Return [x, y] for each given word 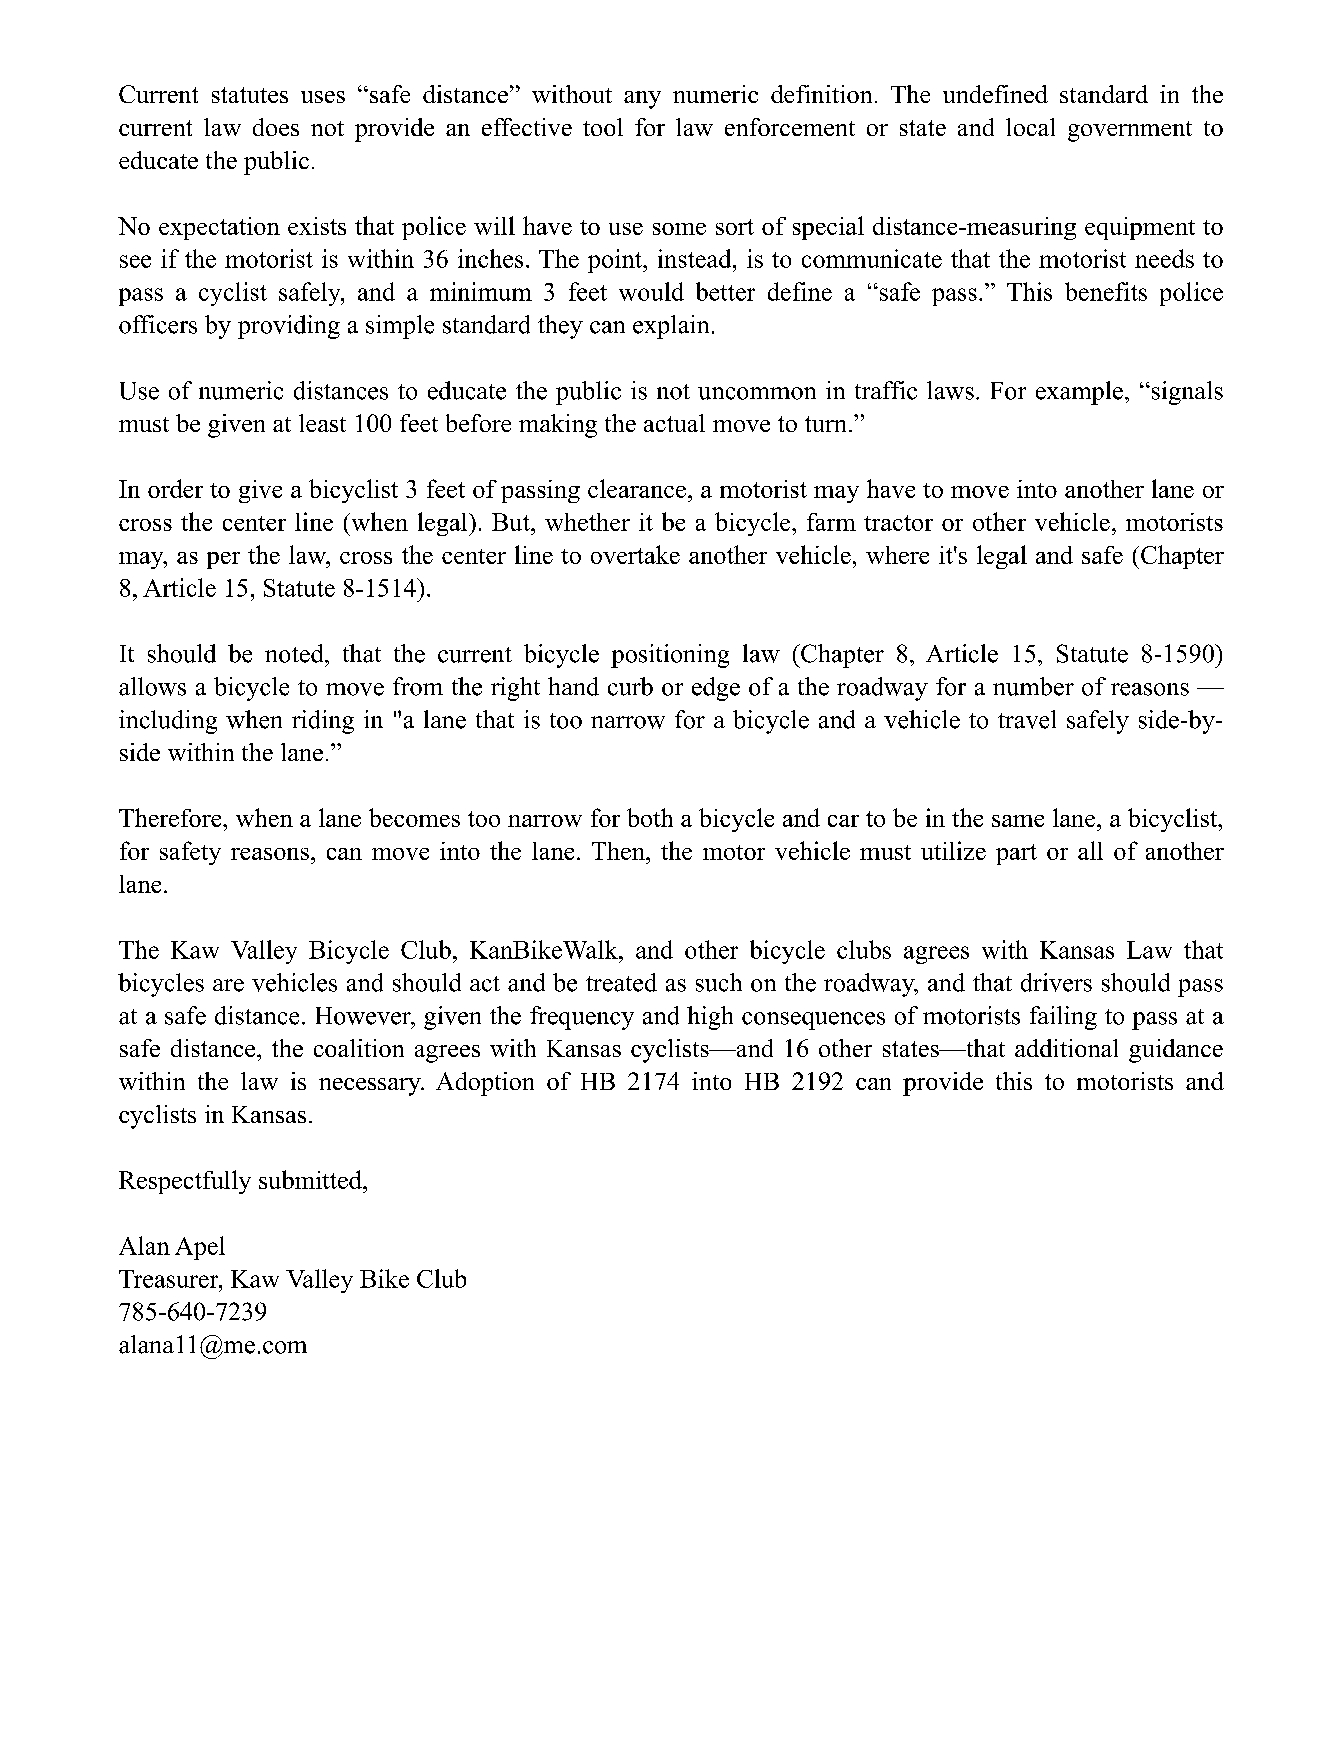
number [1033, 686]
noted [295, 653]
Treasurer [170, 1279]
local [1030, 127]
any [642, 100]
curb [630, 686]
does [276, 127]
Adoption [485, 1084]
